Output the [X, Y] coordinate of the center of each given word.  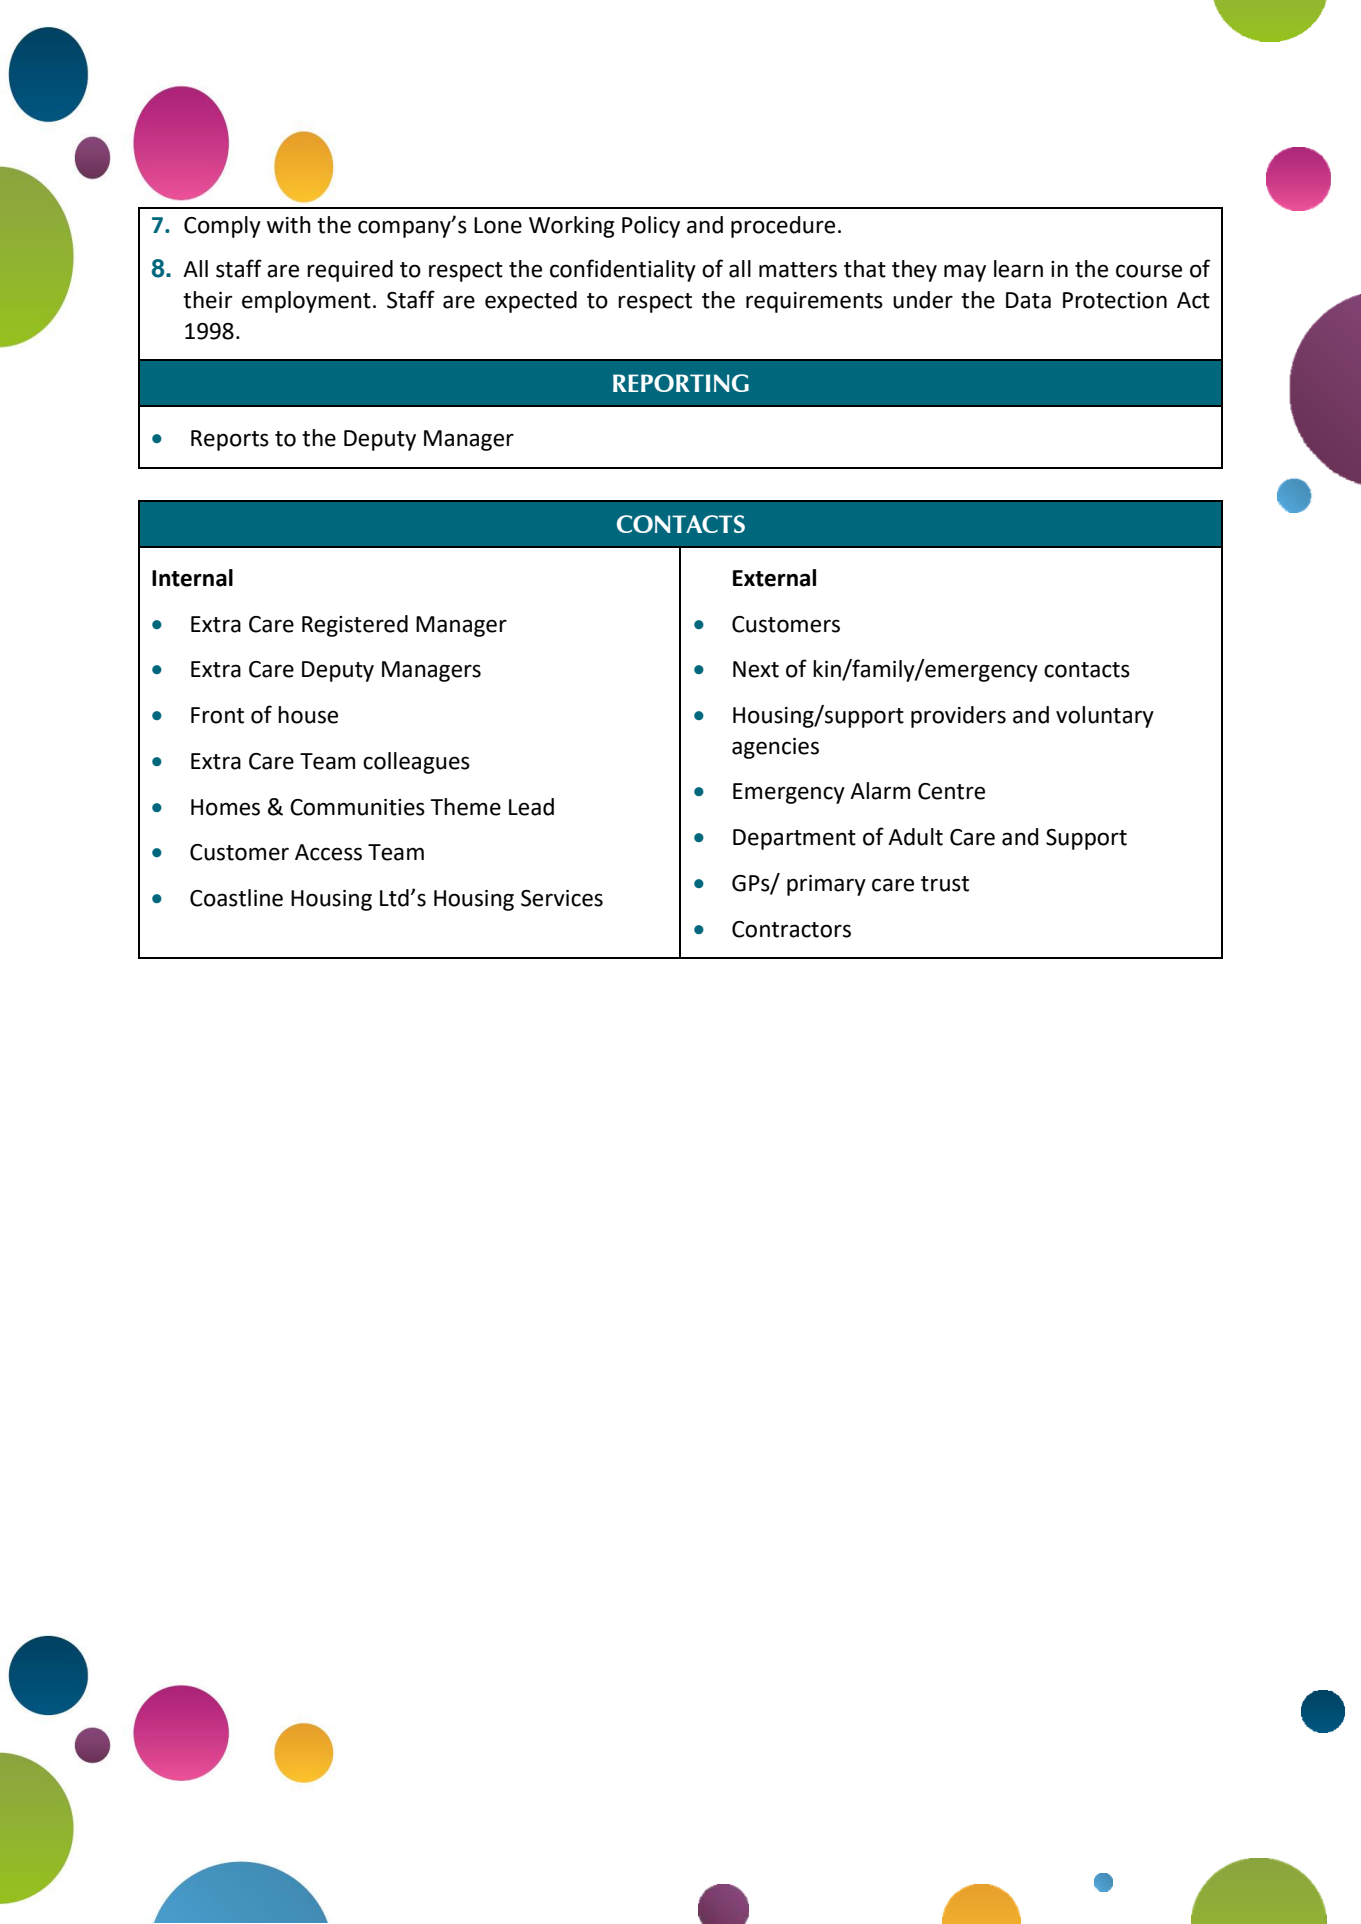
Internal [192, 578]
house [308, 715]
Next [756, 669]
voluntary [1105, 717]
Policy [651, 227]
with [289, 225]
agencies [775, 748]
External [774, 578]
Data [1028, 300]
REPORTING [681, 383]
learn [1018, 269]
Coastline [236, 898]
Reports [230, 440]
